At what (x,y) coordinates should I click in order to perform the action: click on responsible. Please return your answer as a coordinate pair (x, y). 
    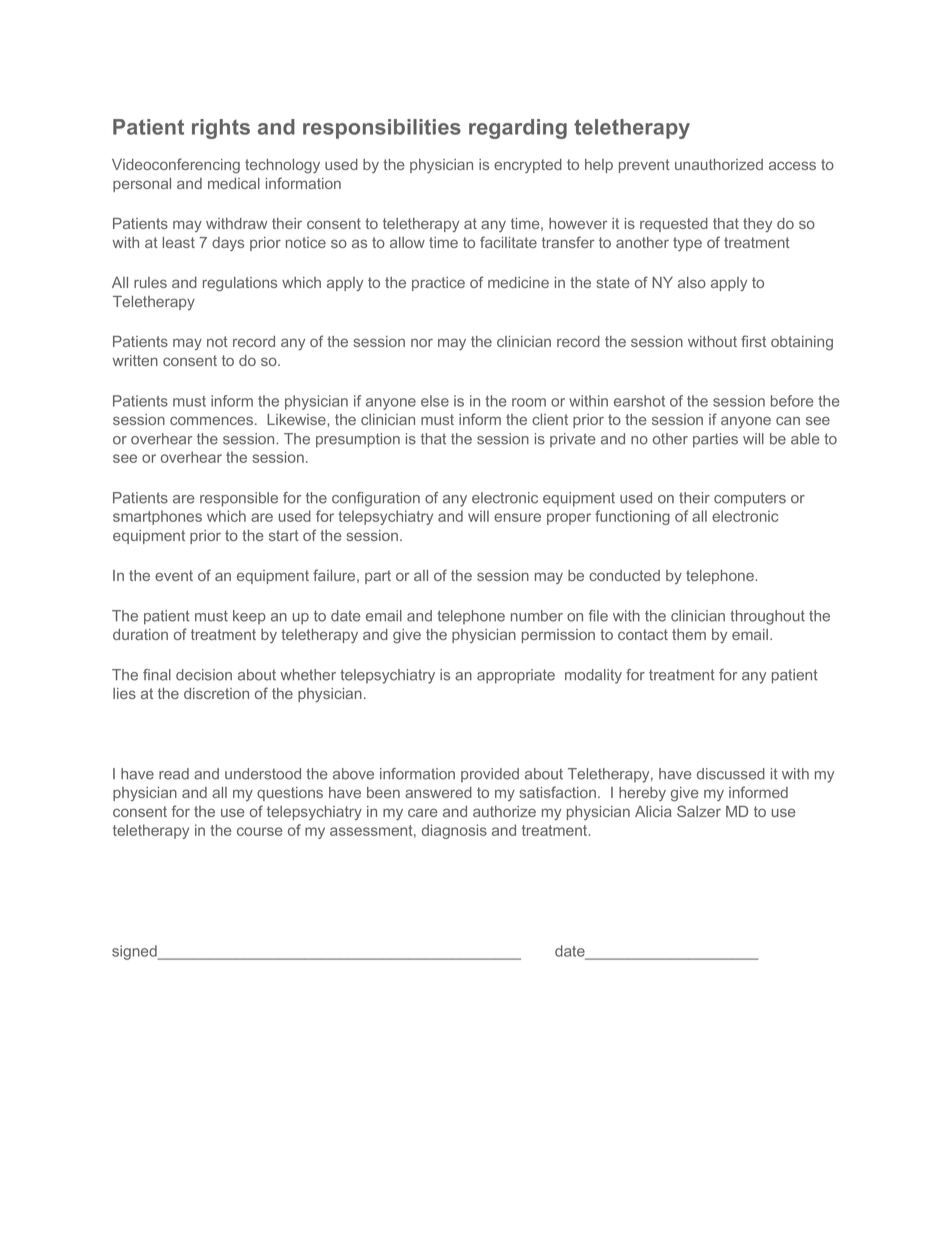
    Looking at the image, I should click on (239, 499).
